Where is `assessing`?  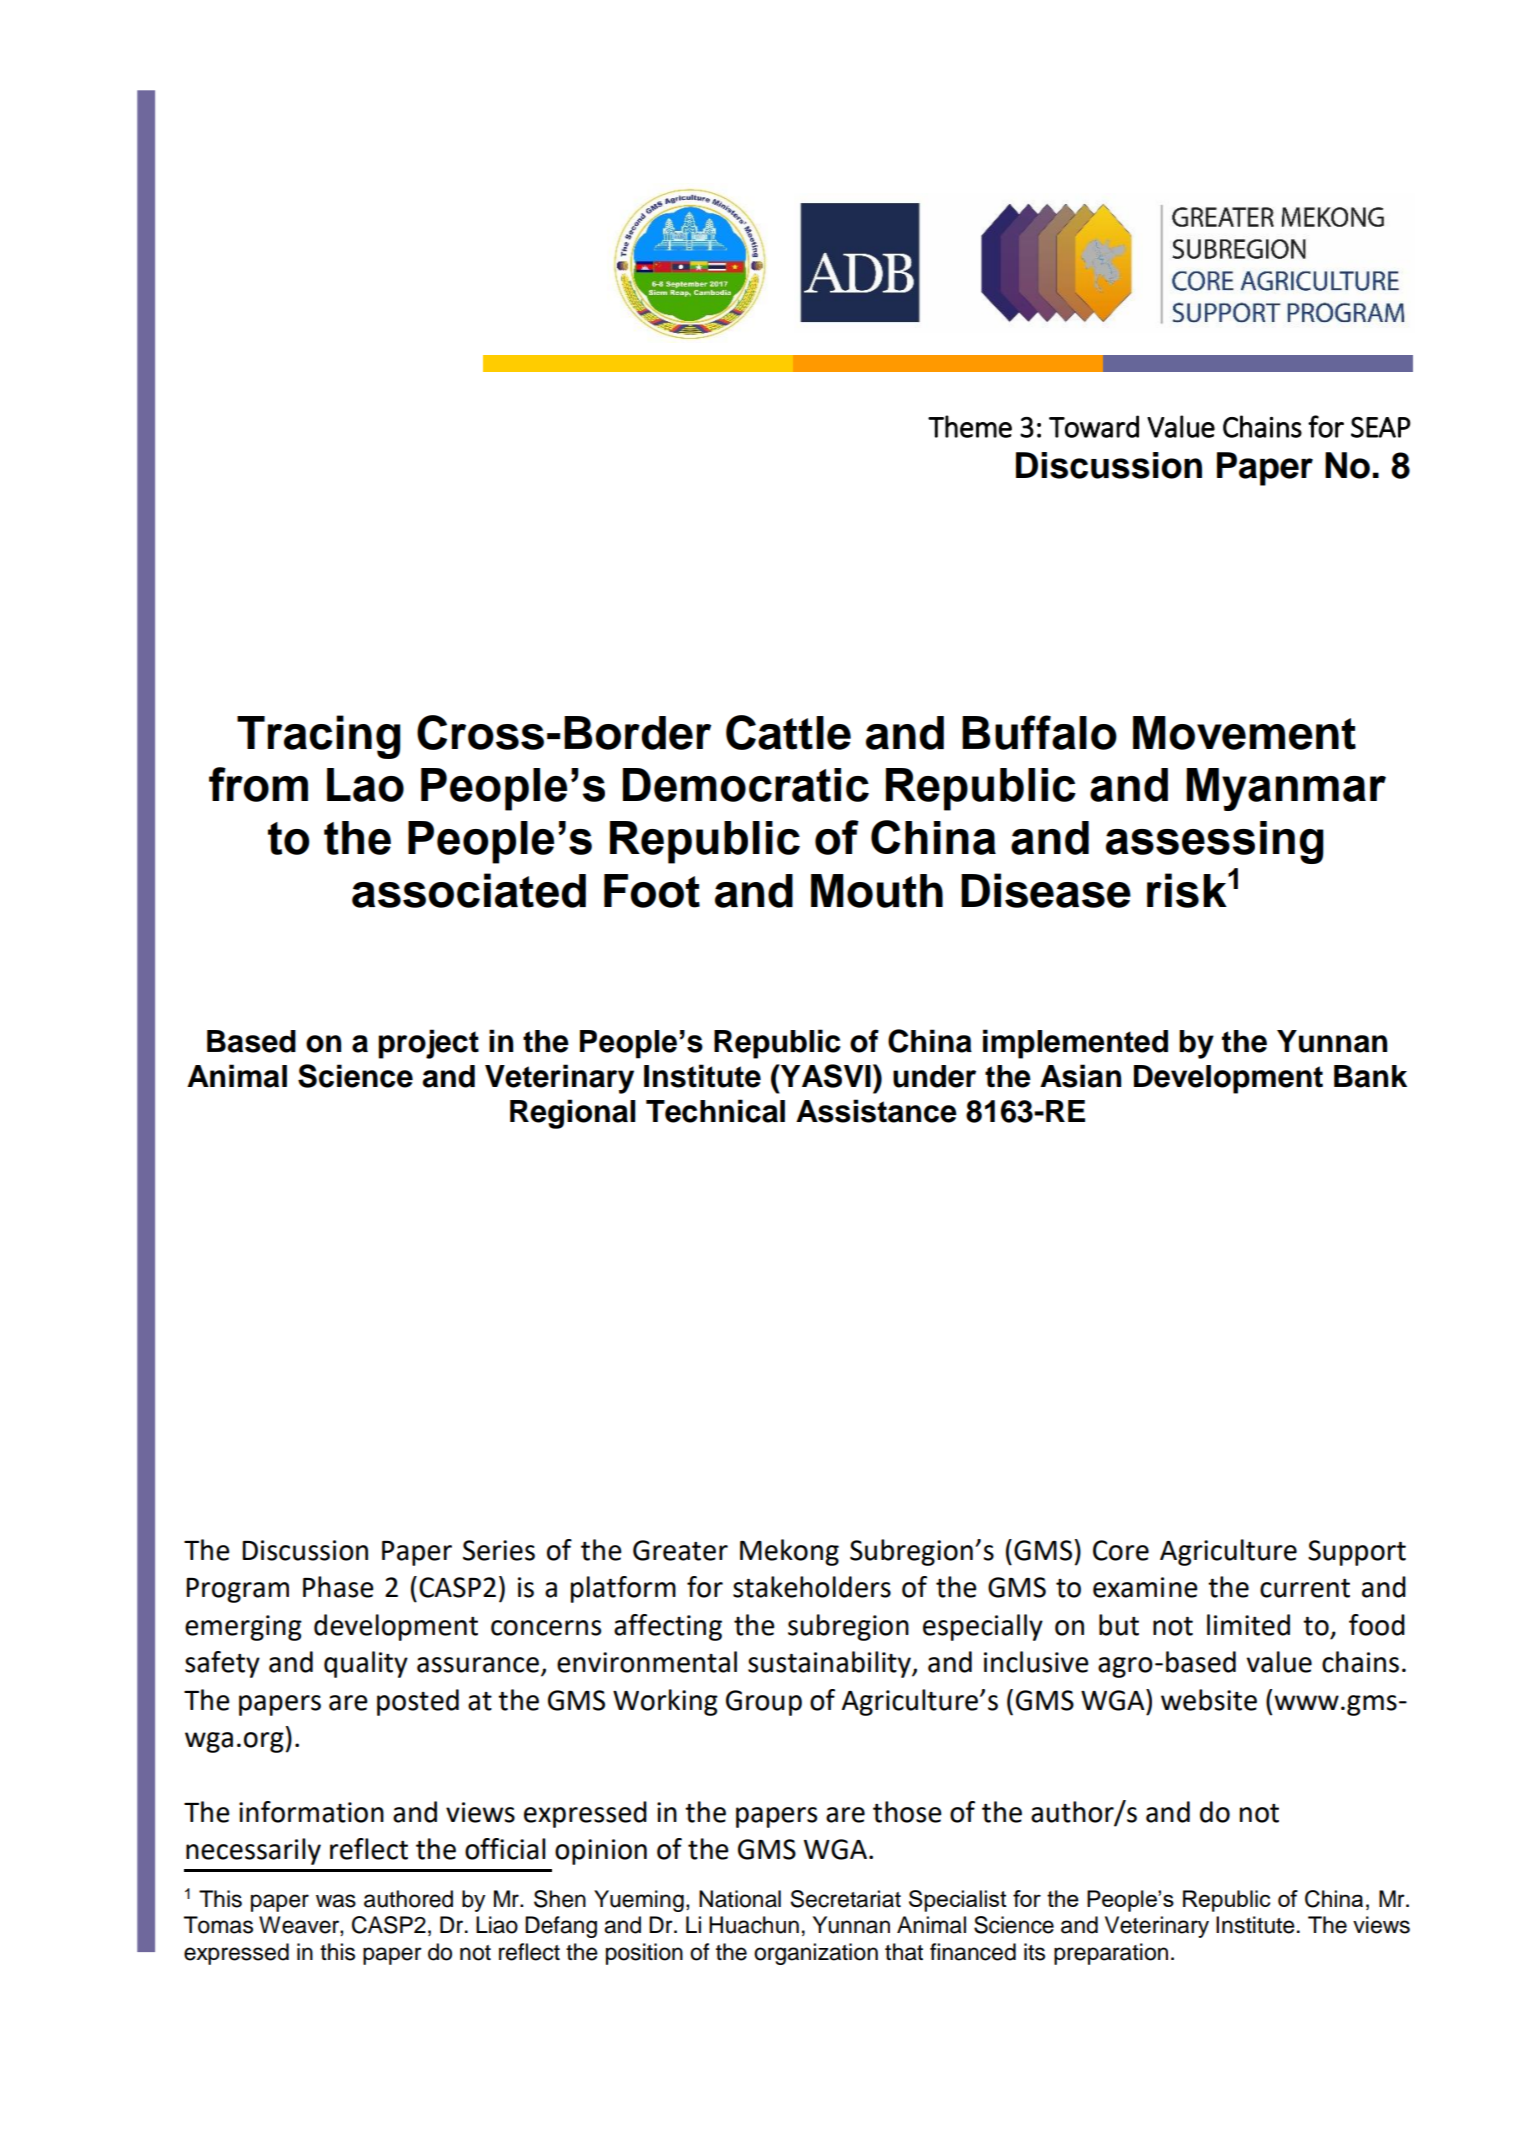 assessing is located at coordinates (1215, 842).
